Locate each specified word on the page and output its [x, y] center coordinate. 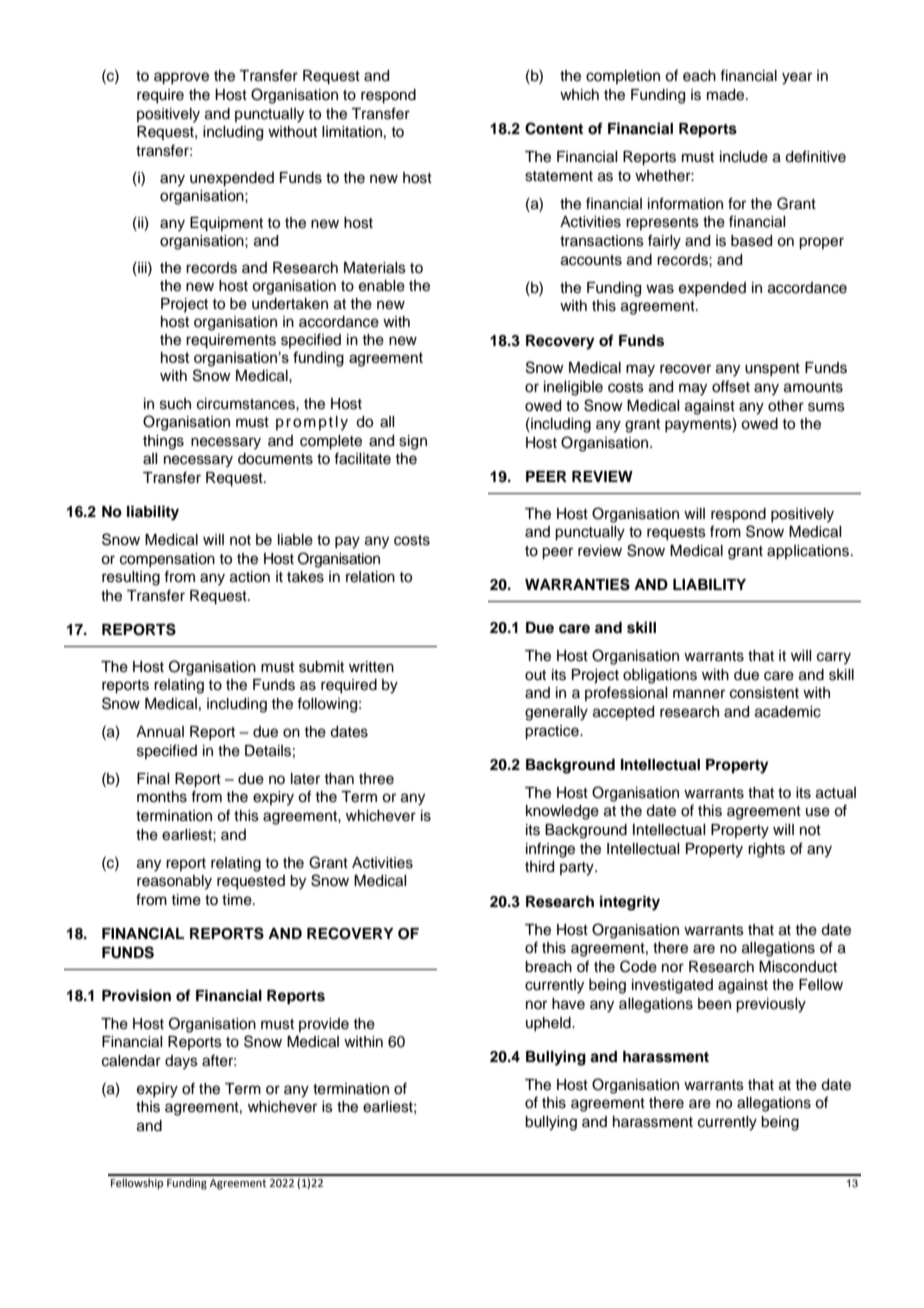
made [727, 95]
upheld [549, 1024]
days [181, 1062]
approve [181, 78]
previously [771, 1005]
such [175, 404]
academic [788, 712]
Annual [160, 731]
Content [554, 128]
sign [413, 442]
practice [553, 732]
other [786, 406]
